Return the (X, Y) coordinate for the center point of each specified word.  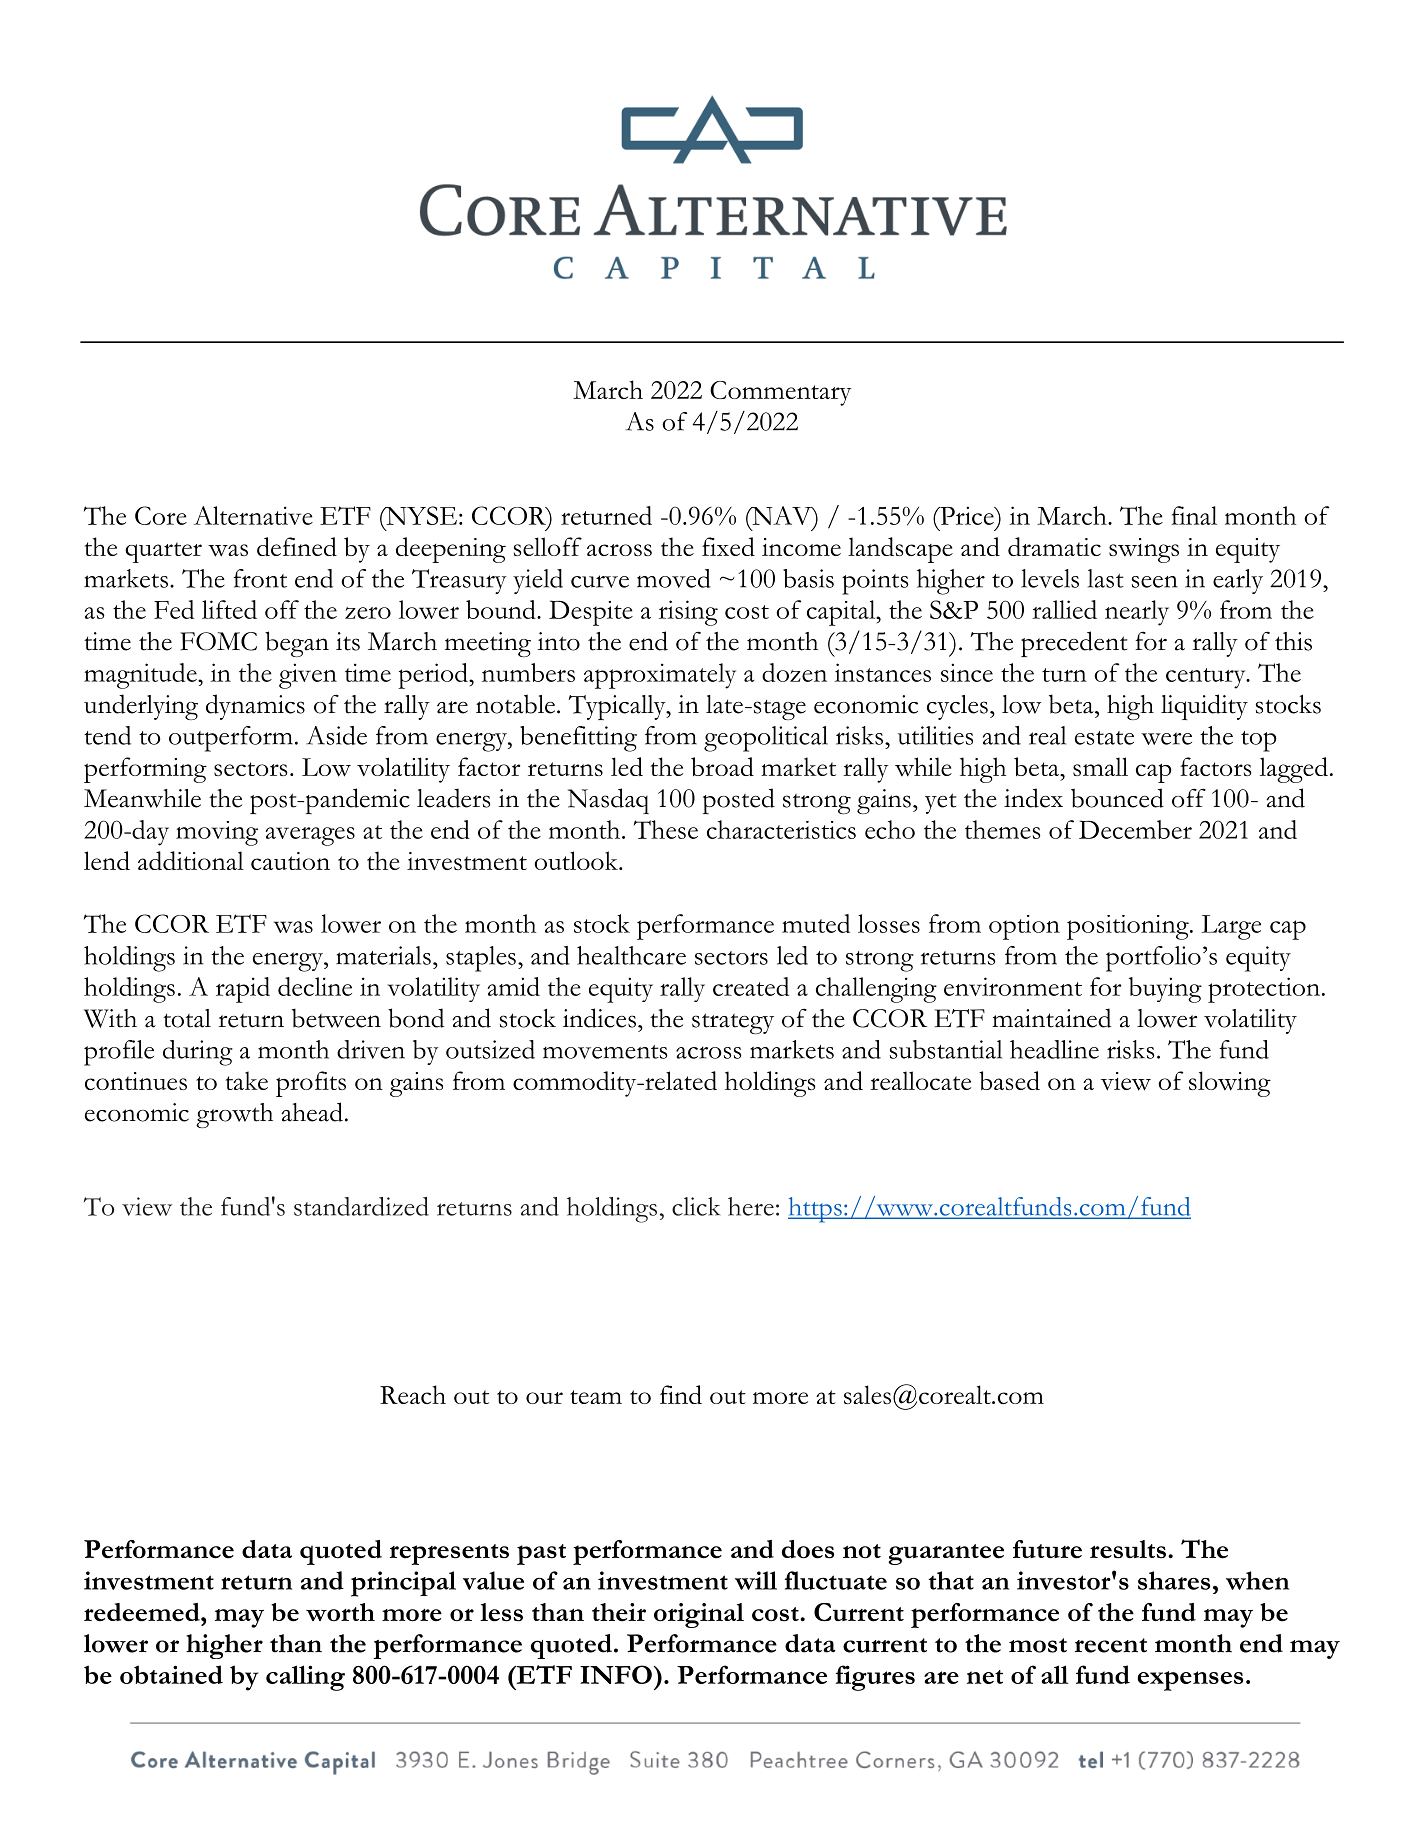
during (198, 1053)
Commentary (781, 393)
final (1194, 515)
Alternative (253, 515)
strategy (733, 1023)
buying (1165, 990)
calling (305, 1678)
